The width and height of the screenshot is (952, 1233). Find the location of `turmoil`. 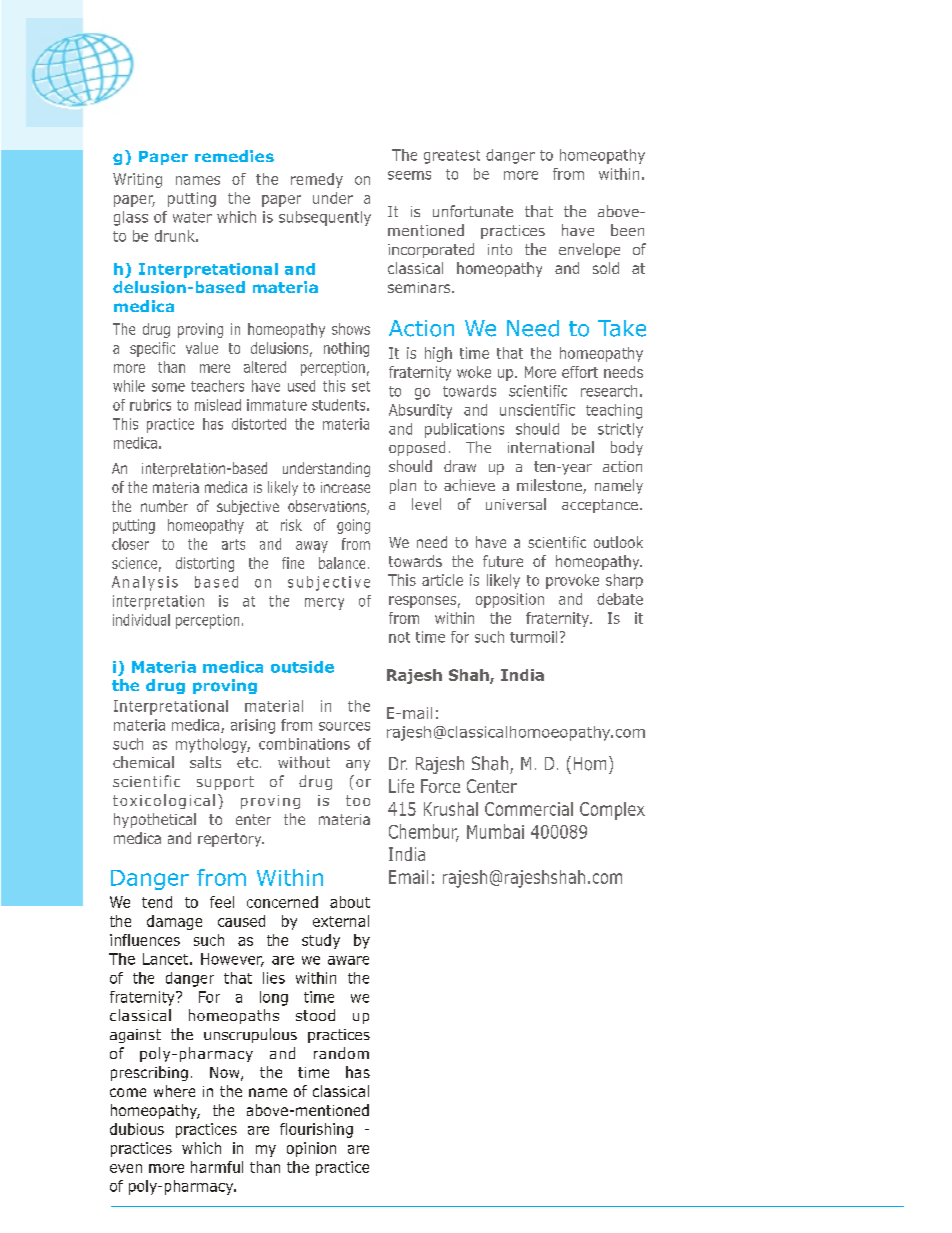

turmoil is located at coordinates (533, 637).
